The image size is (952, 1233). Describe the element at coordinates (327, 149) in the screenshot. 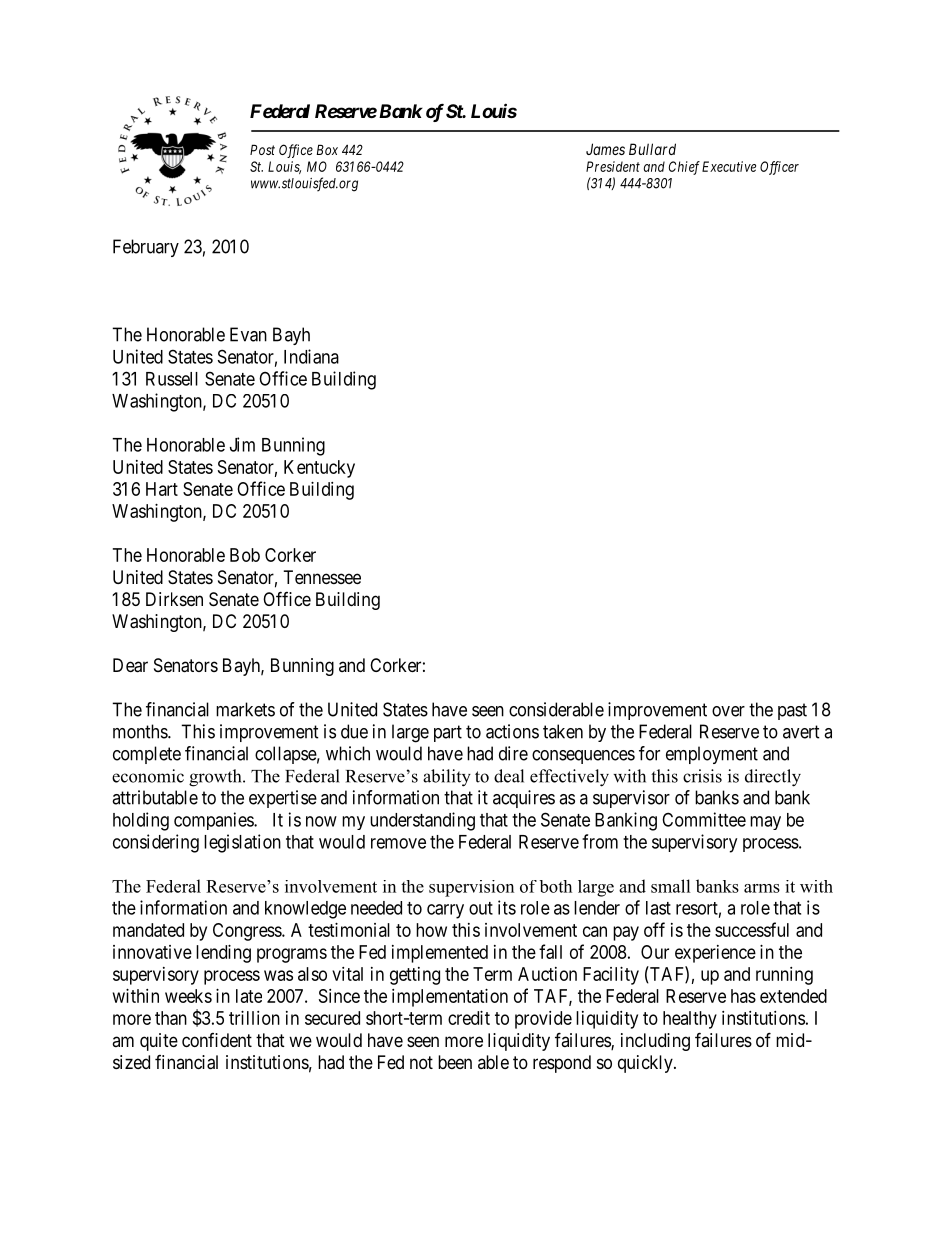

I see `Box` at that location.
